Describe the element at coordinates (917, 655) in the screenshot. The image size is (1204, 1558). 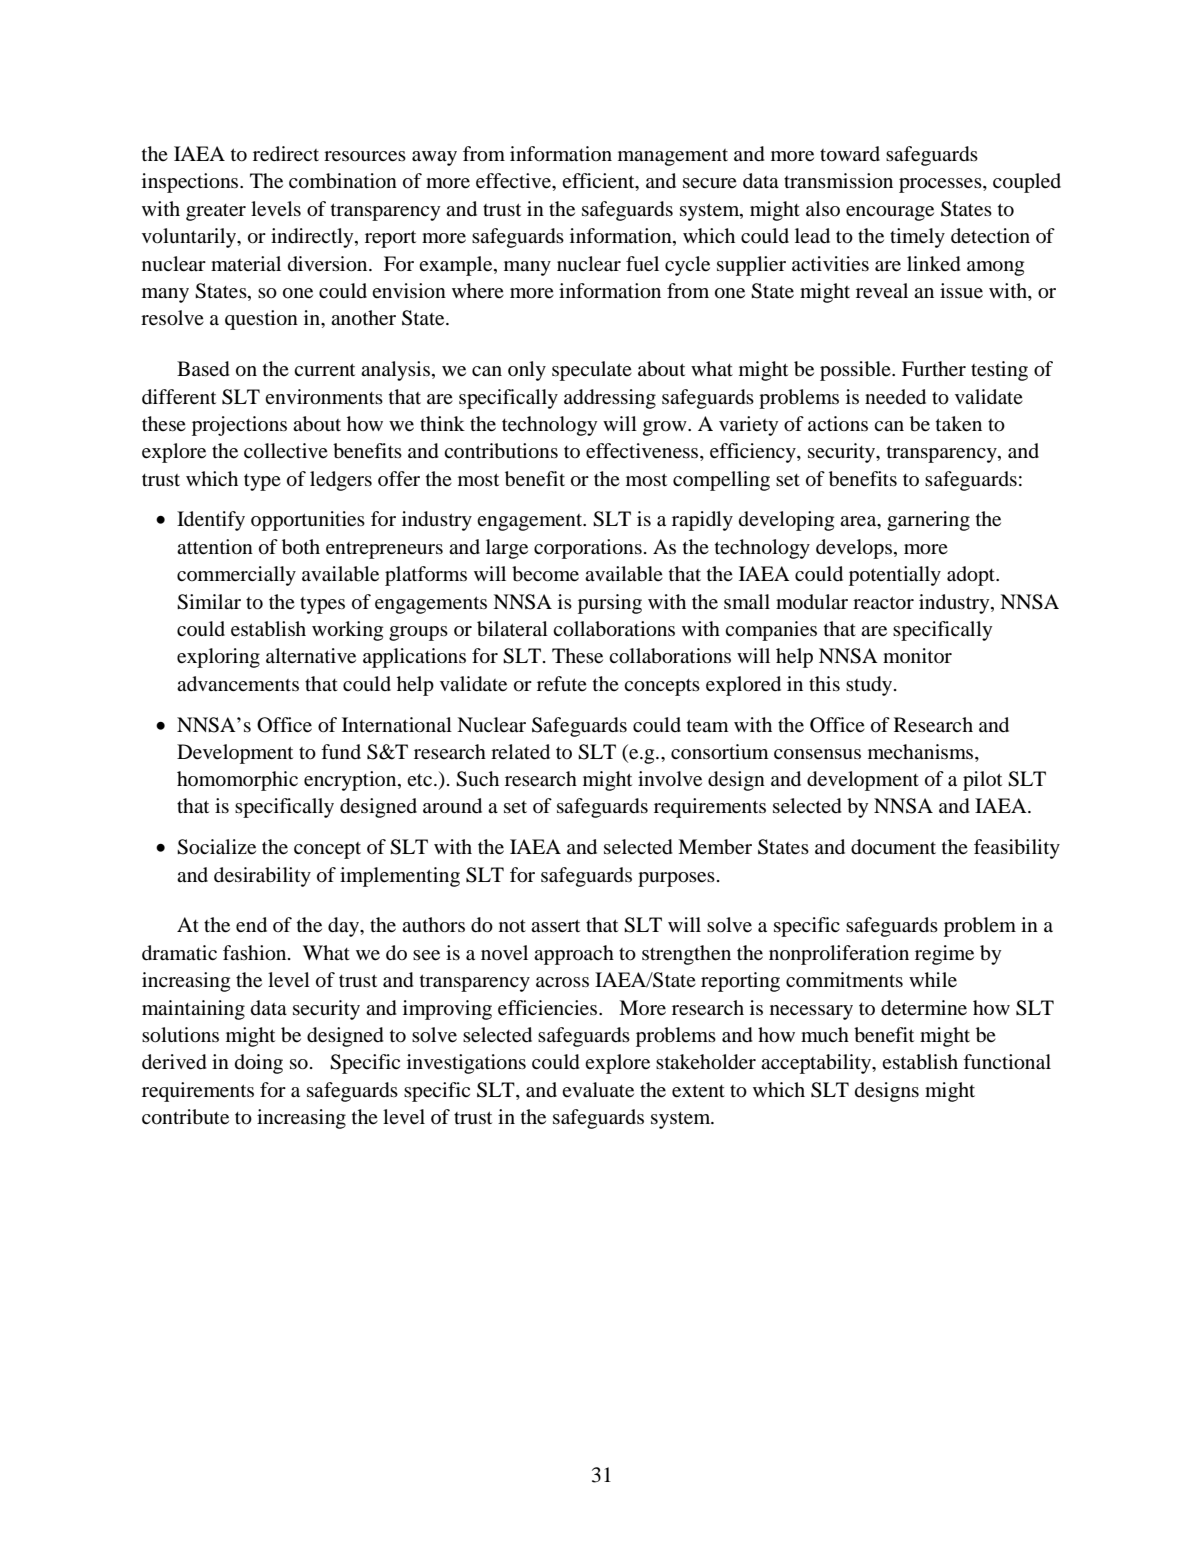
I see `monitor` at that location.
